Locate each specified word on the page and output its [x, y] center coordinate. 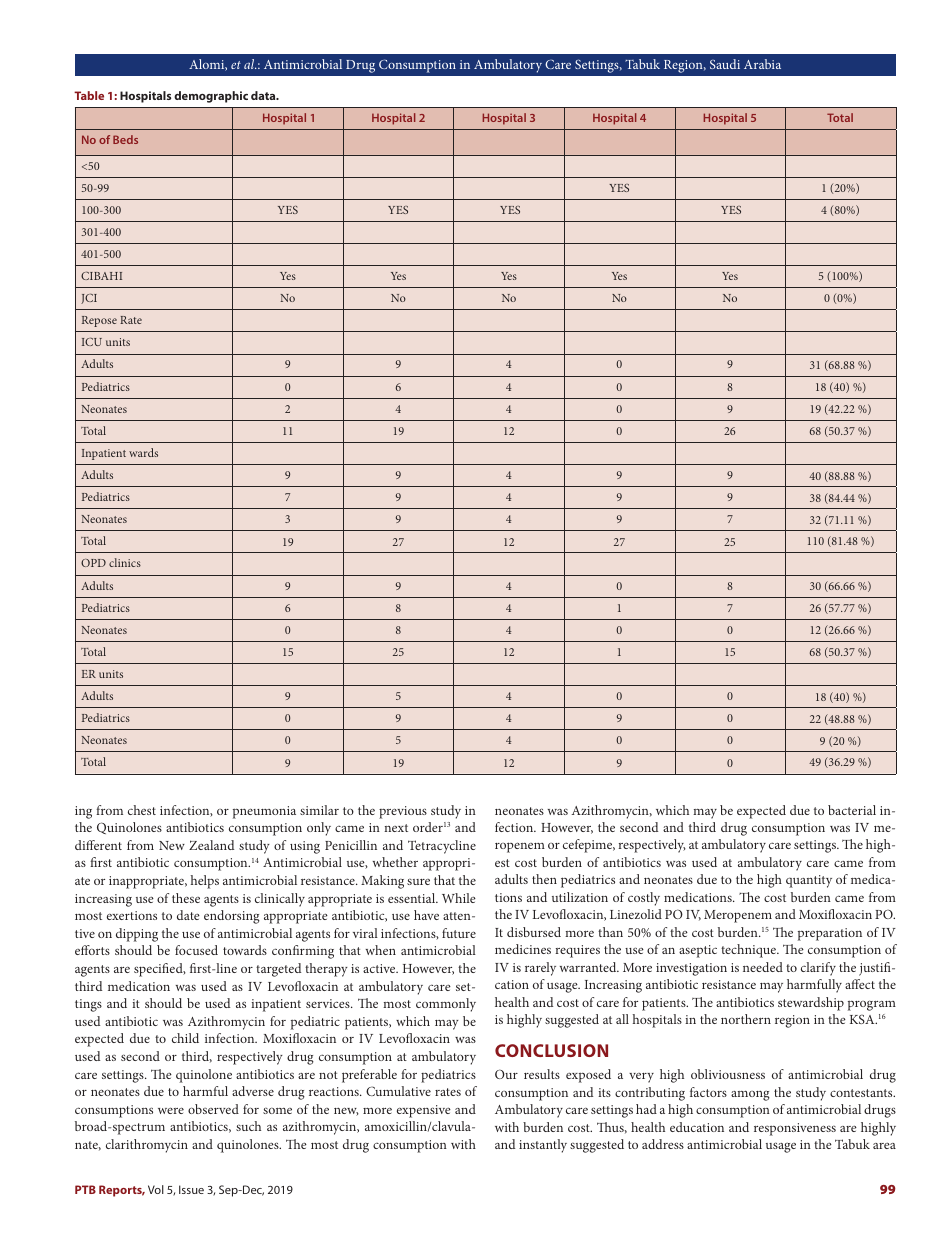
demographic [211, 97]
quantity [809, 881]
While [459, 898]
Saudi [725, 64]
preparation [830, 934]
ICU [92, 342]
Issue [191, 1189]
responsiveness [795, 1129]
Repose [99, 321]
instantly [543, 1146]
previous [403, 812]
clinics [125, 562]
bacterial [852, 810]
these [186, 898]
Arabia [762, 64]
